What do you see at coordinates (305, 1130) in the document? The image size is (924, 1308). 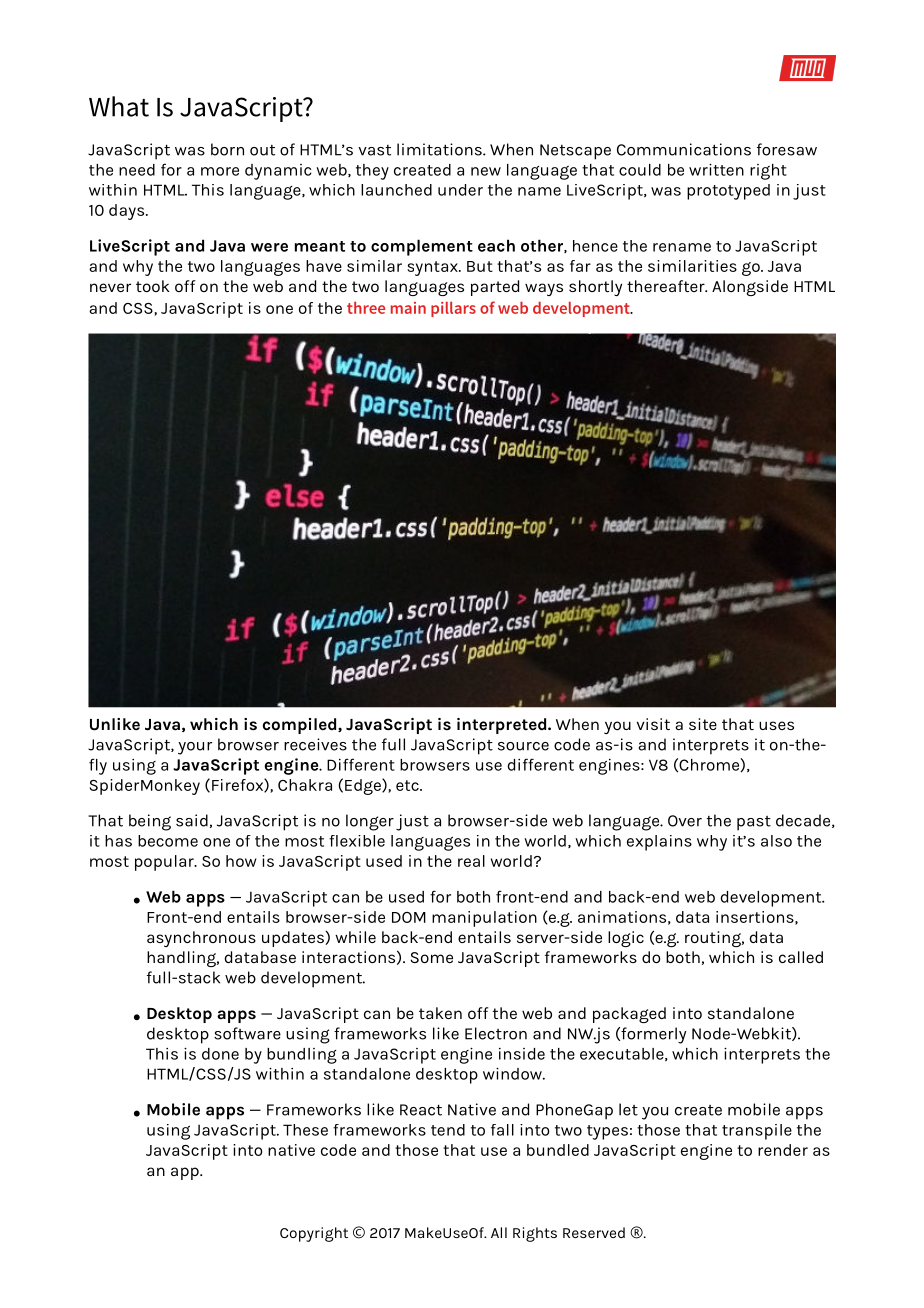 I see `These` at bounding box center [305, 1130].
